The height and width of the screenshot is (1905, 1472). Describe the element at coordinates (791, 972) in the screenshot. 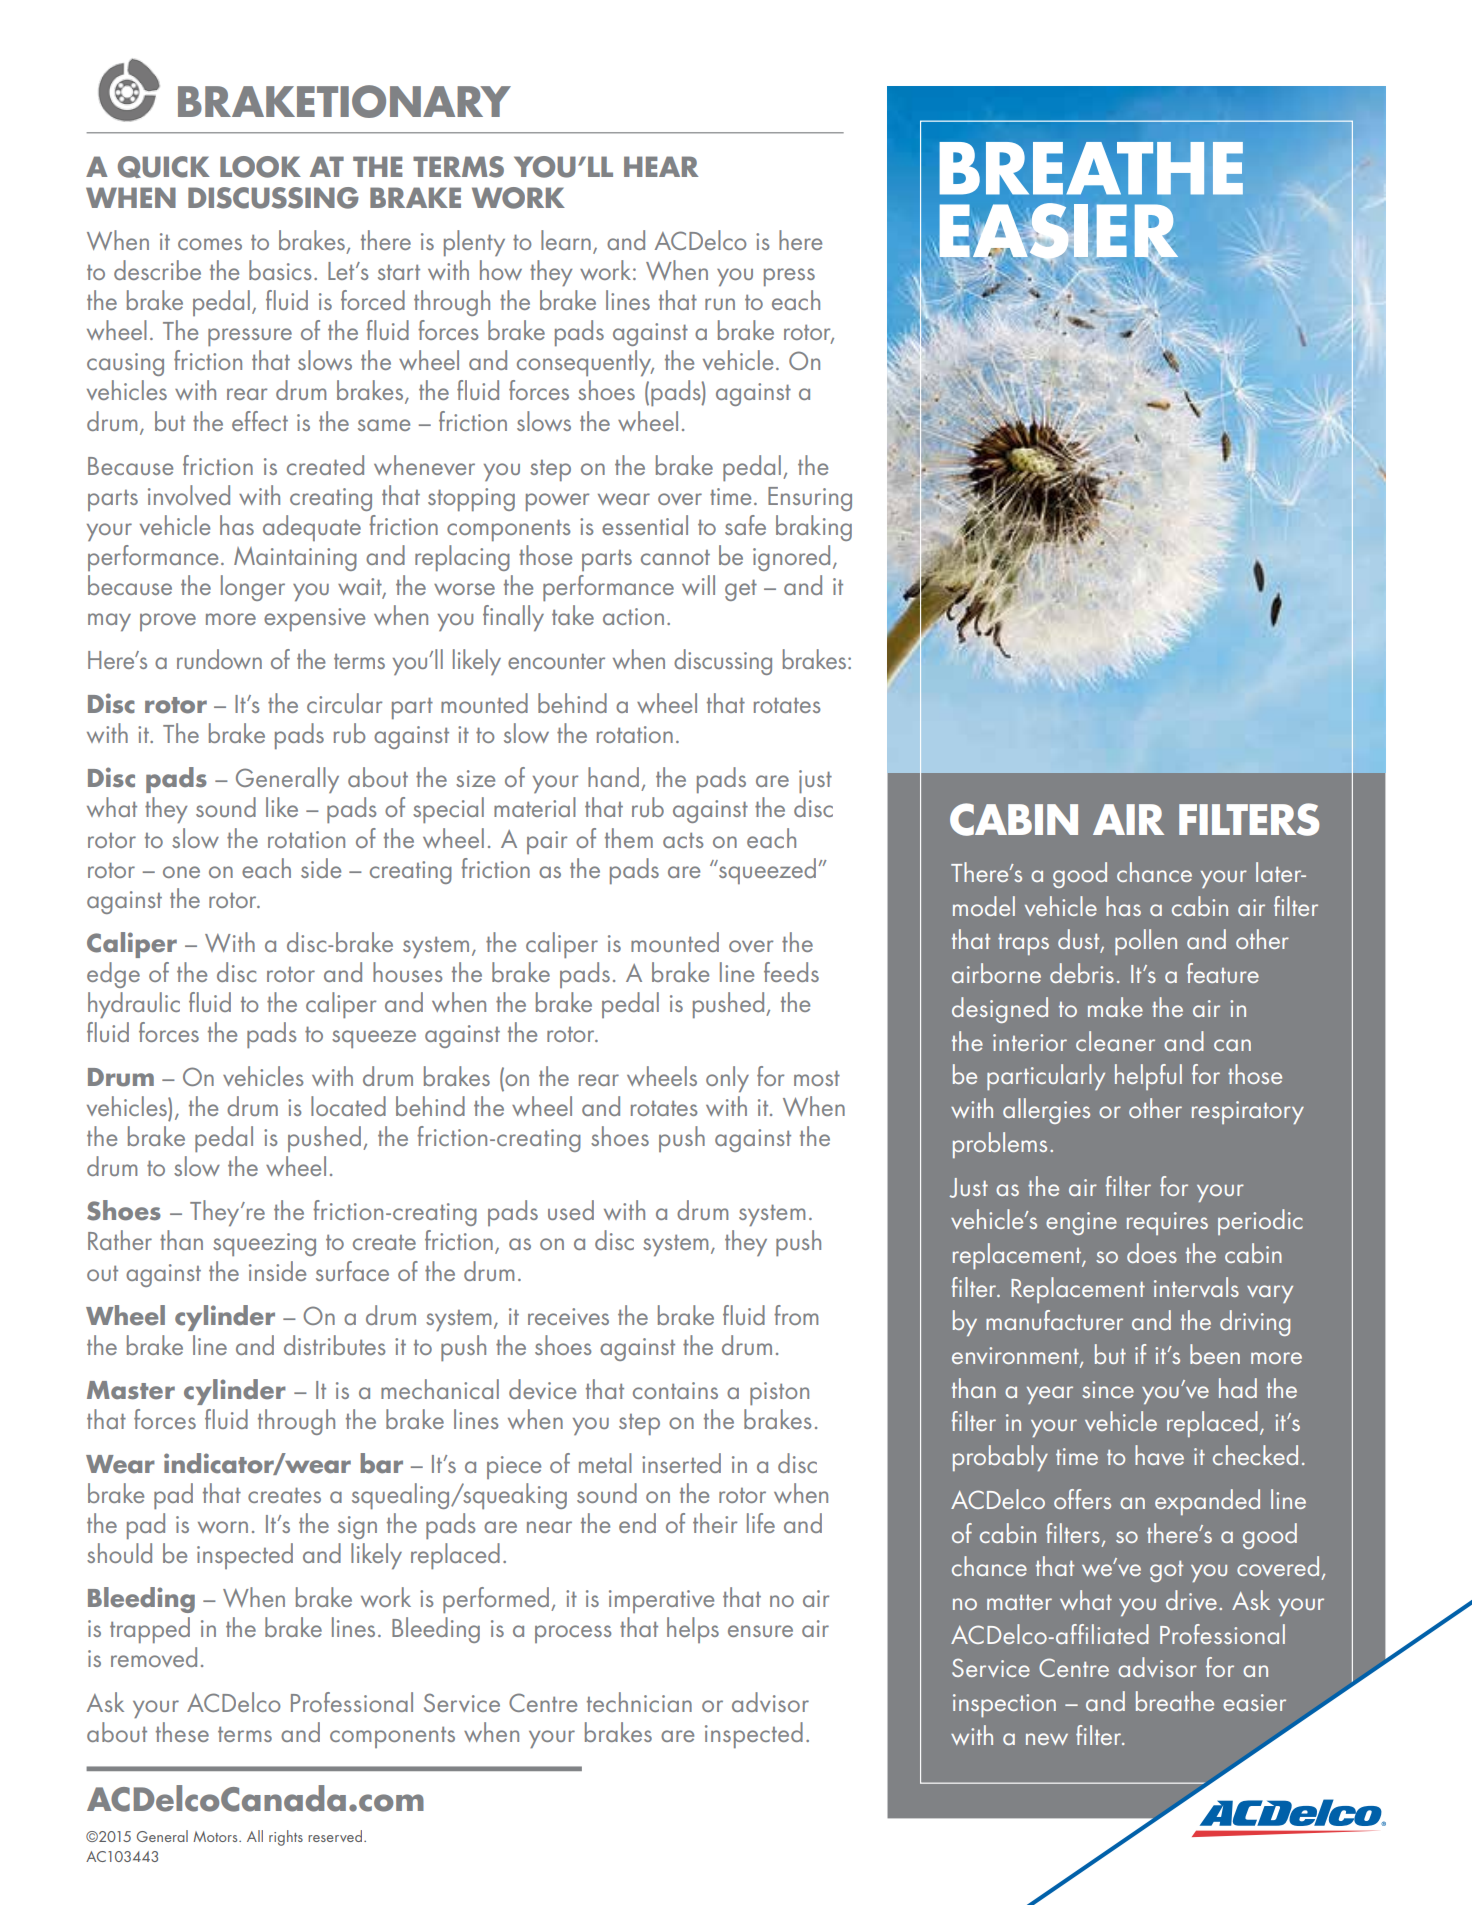

I see `feeds` at that location.
